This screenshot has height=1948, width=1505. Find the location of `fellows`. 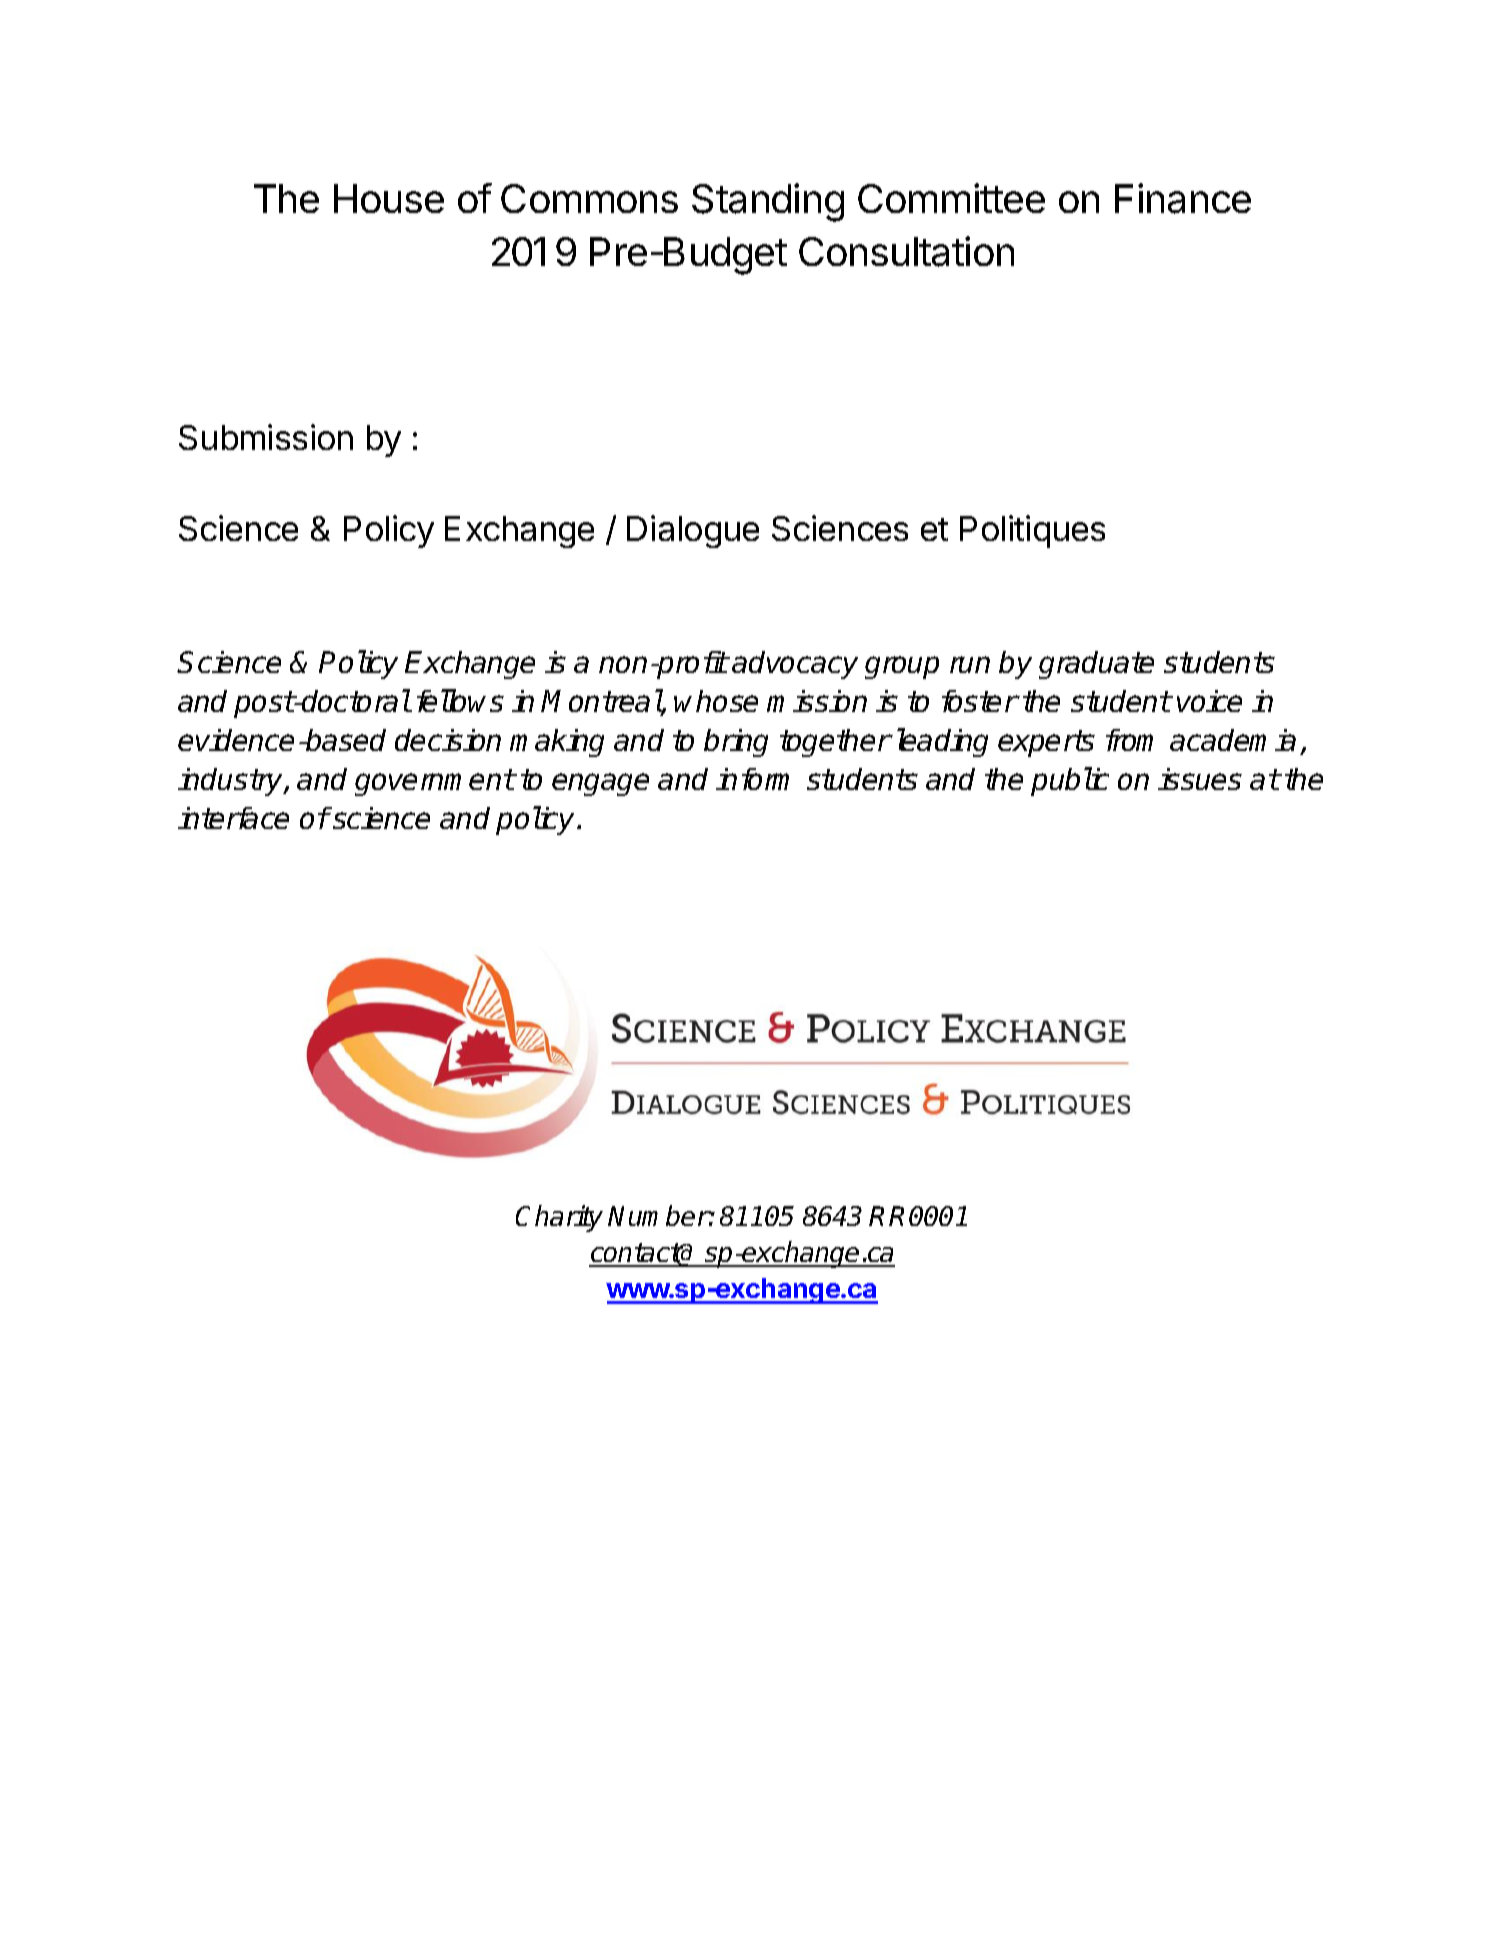

fellows is located at coordinates (460, 700).
